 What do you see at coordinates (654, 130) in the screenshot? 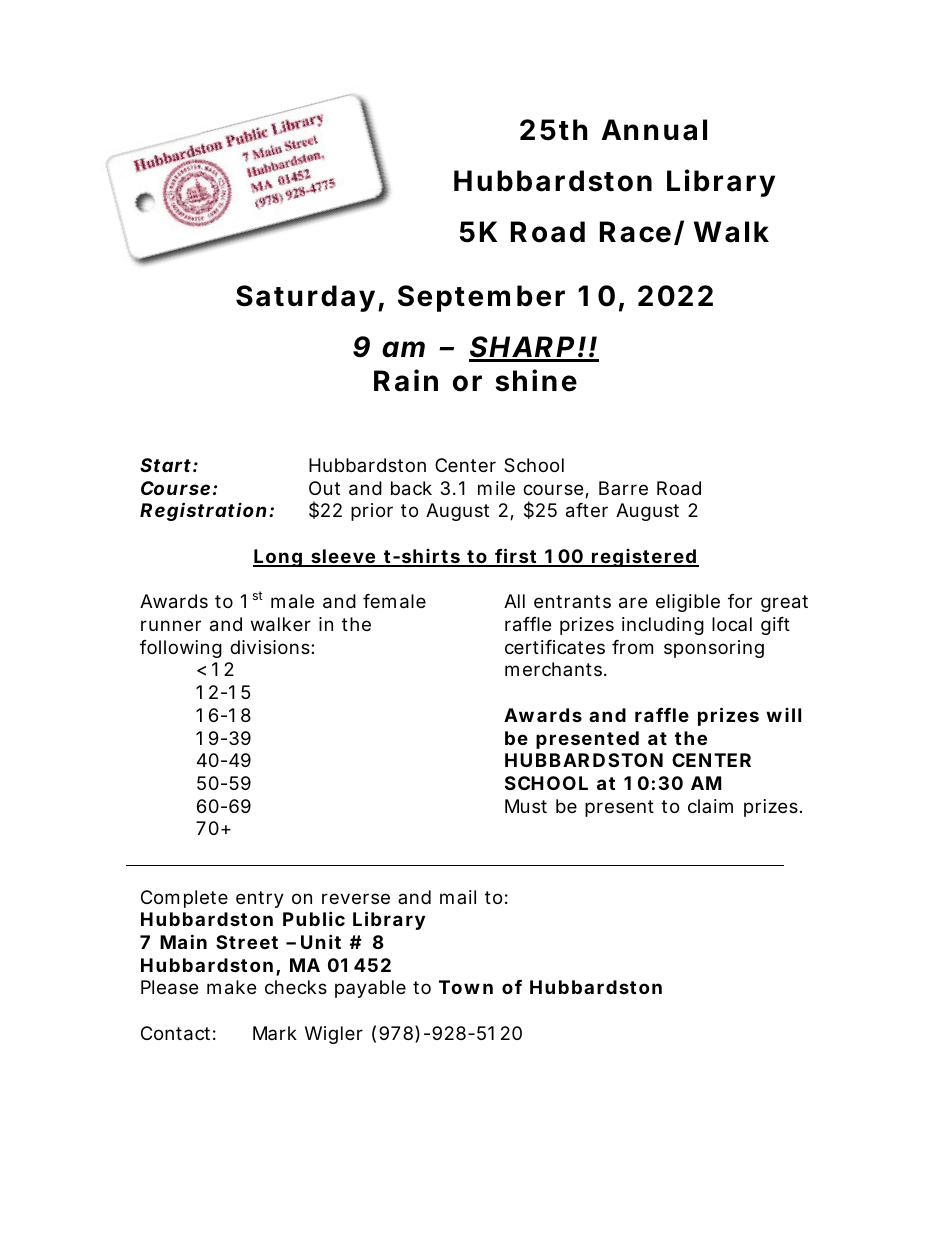
I see `Annual` at bounding box center [654, 130].
